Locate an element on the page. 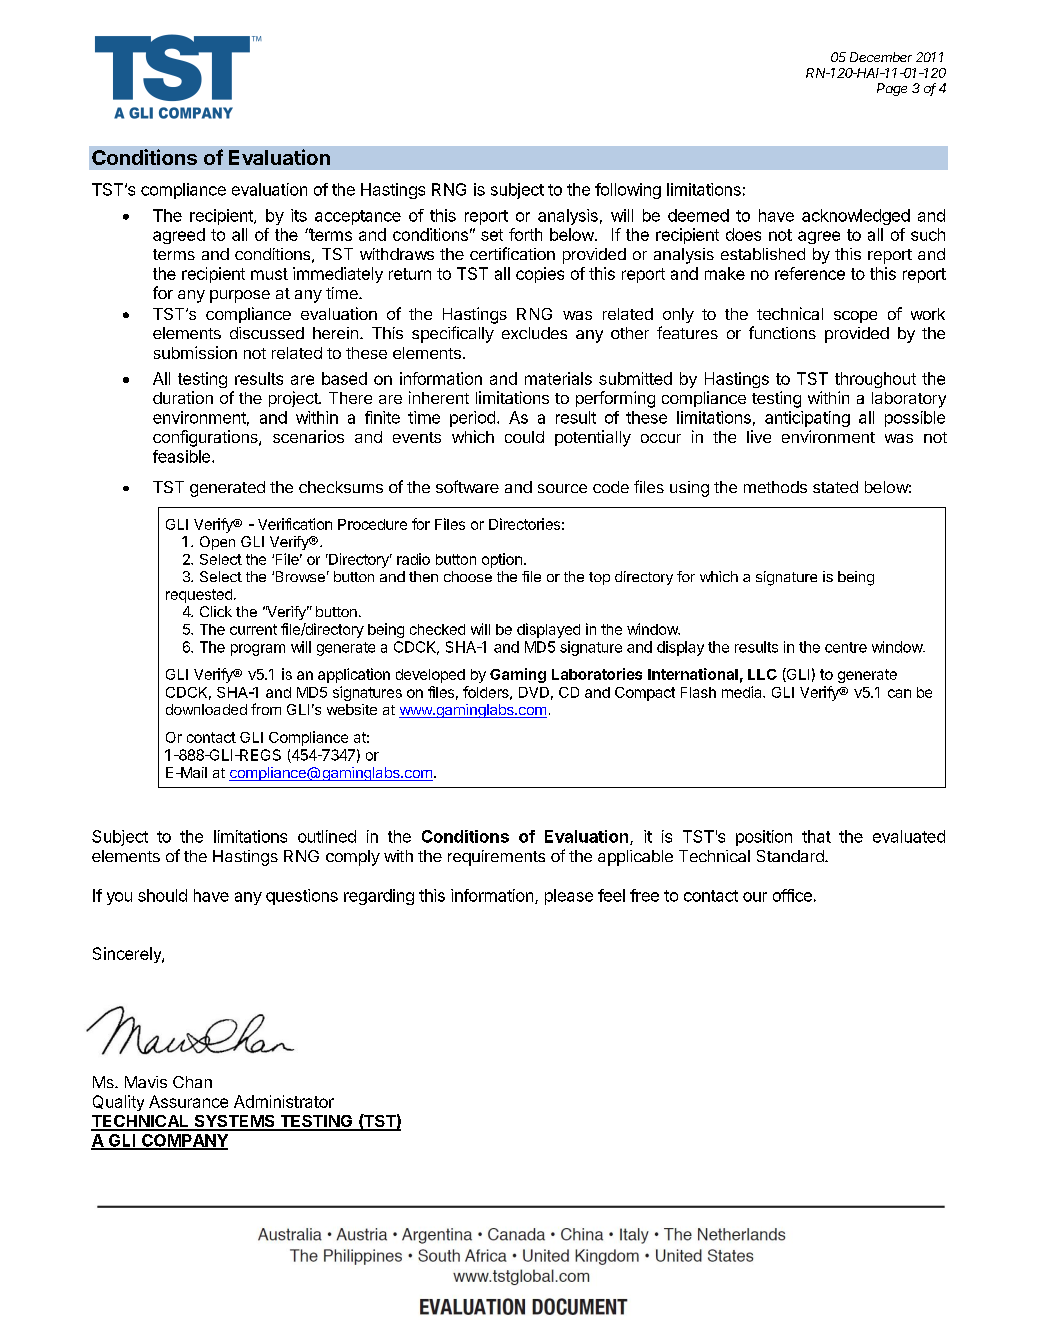 The image size is (1037, 1342). office is located at coordinates (792, 895).
